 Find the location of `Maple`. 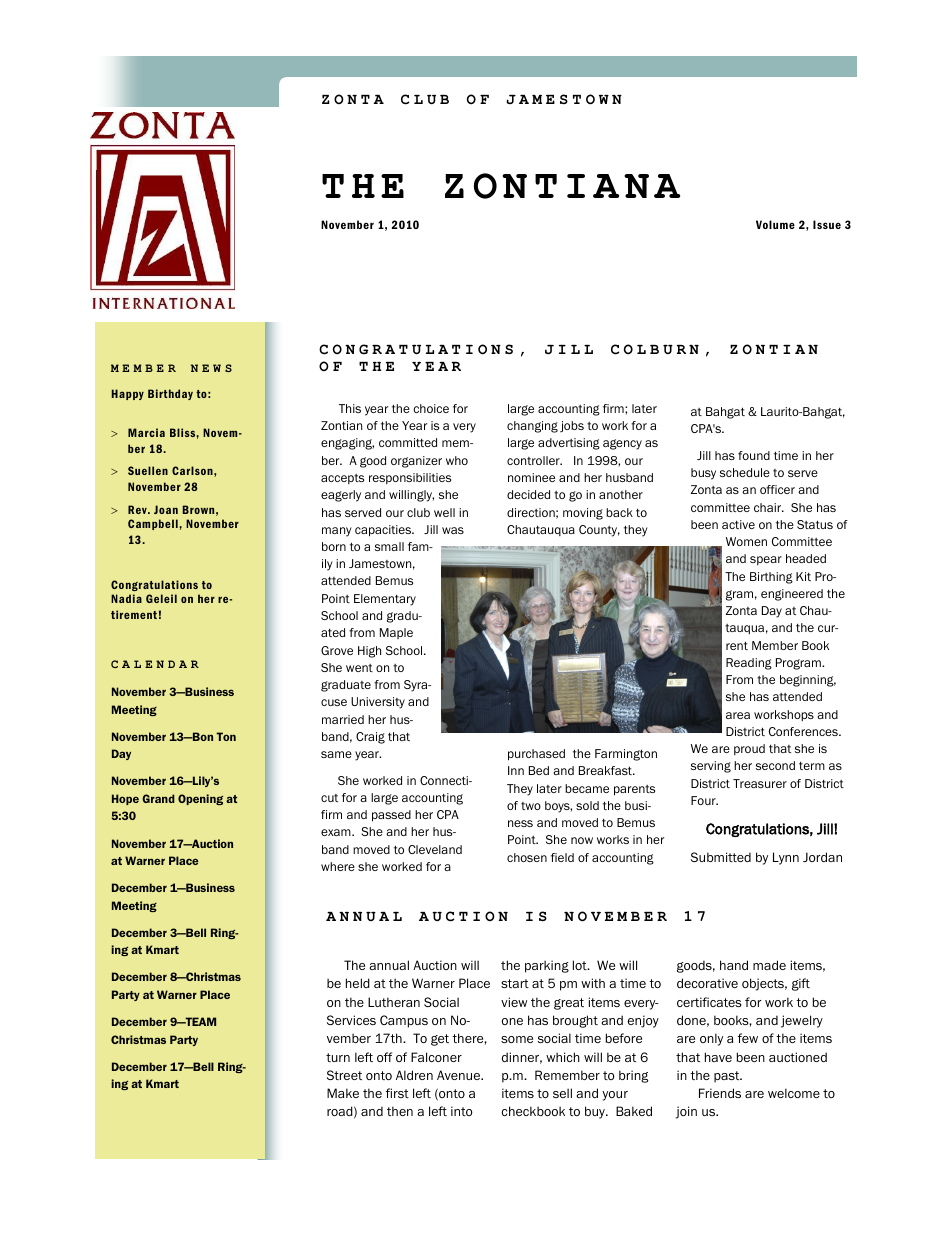

Maple is located at coordinates (396, 633).
